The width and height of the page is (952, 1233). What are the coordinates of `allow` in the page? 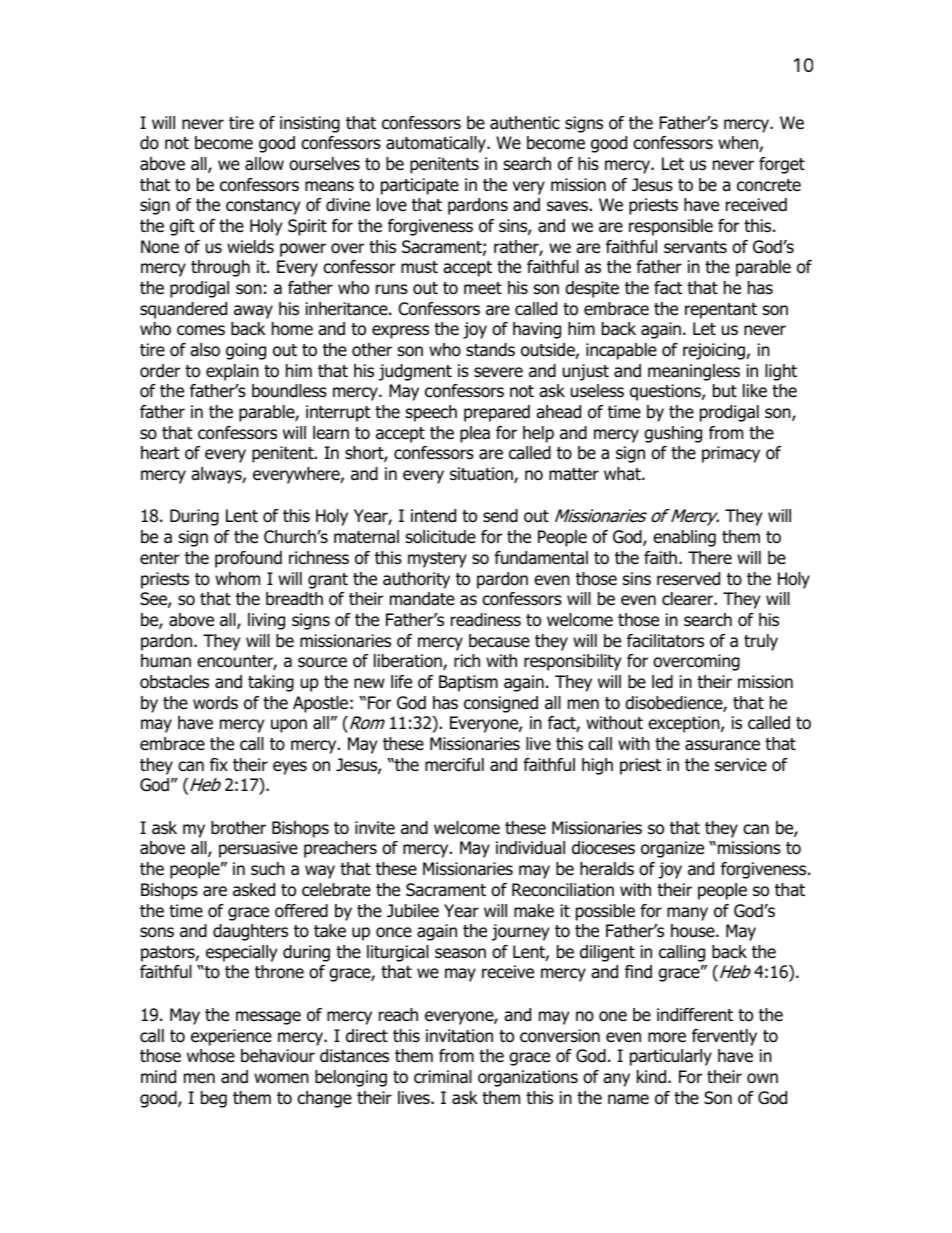 It's located at (264, 164).
